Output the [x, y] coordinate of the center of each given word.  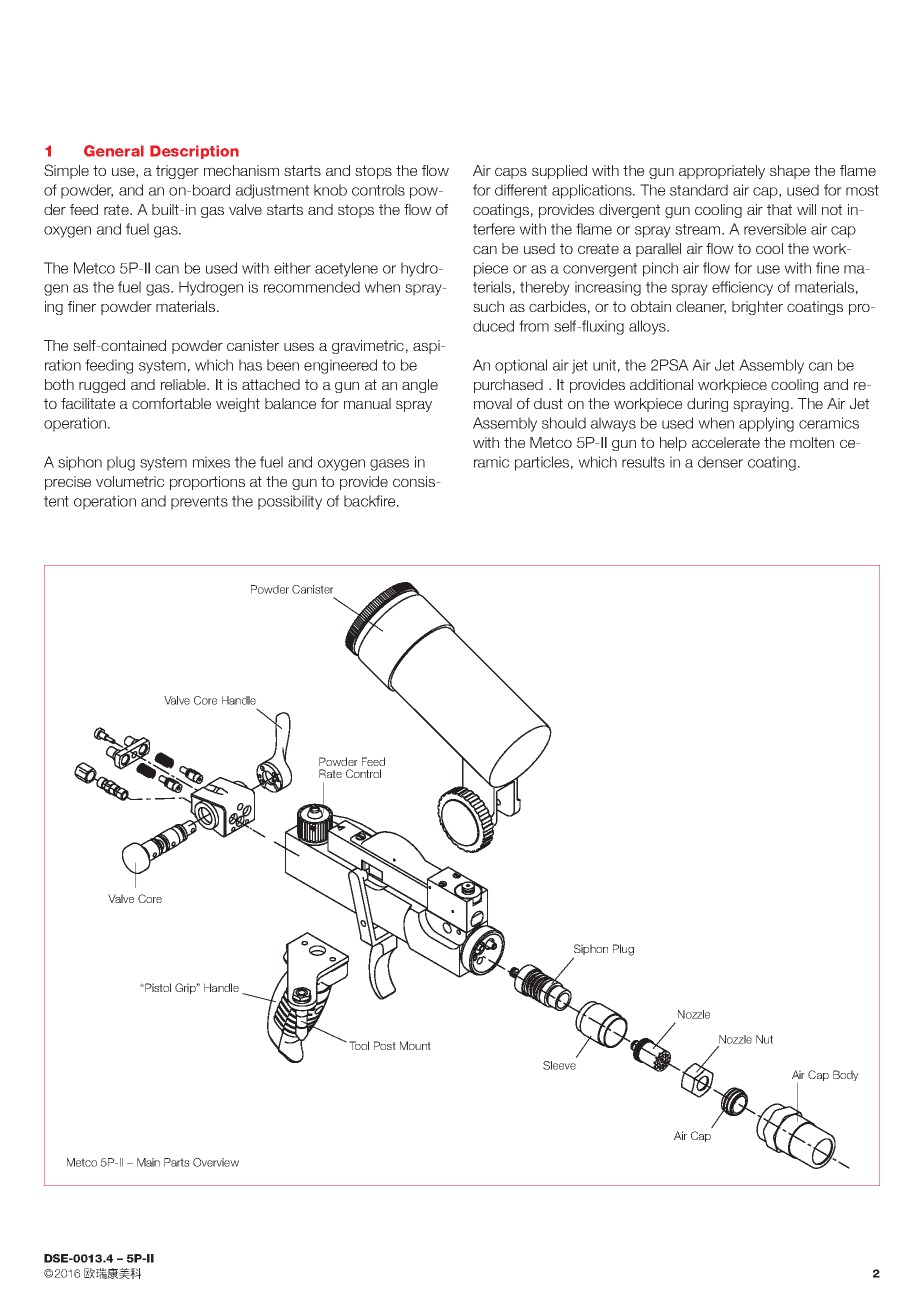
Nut [764, 1039]
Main [148, 1162]
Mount [415, 1045]
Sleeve [559, 1065]
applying [766, 424]
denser [720, 462]
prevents [199, 503]
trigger [177, 172]
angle [420, 386]
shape [790, 172]
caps [511, 173]
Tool [359, 1045]
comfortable [171, 403]
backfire [371, 501]
